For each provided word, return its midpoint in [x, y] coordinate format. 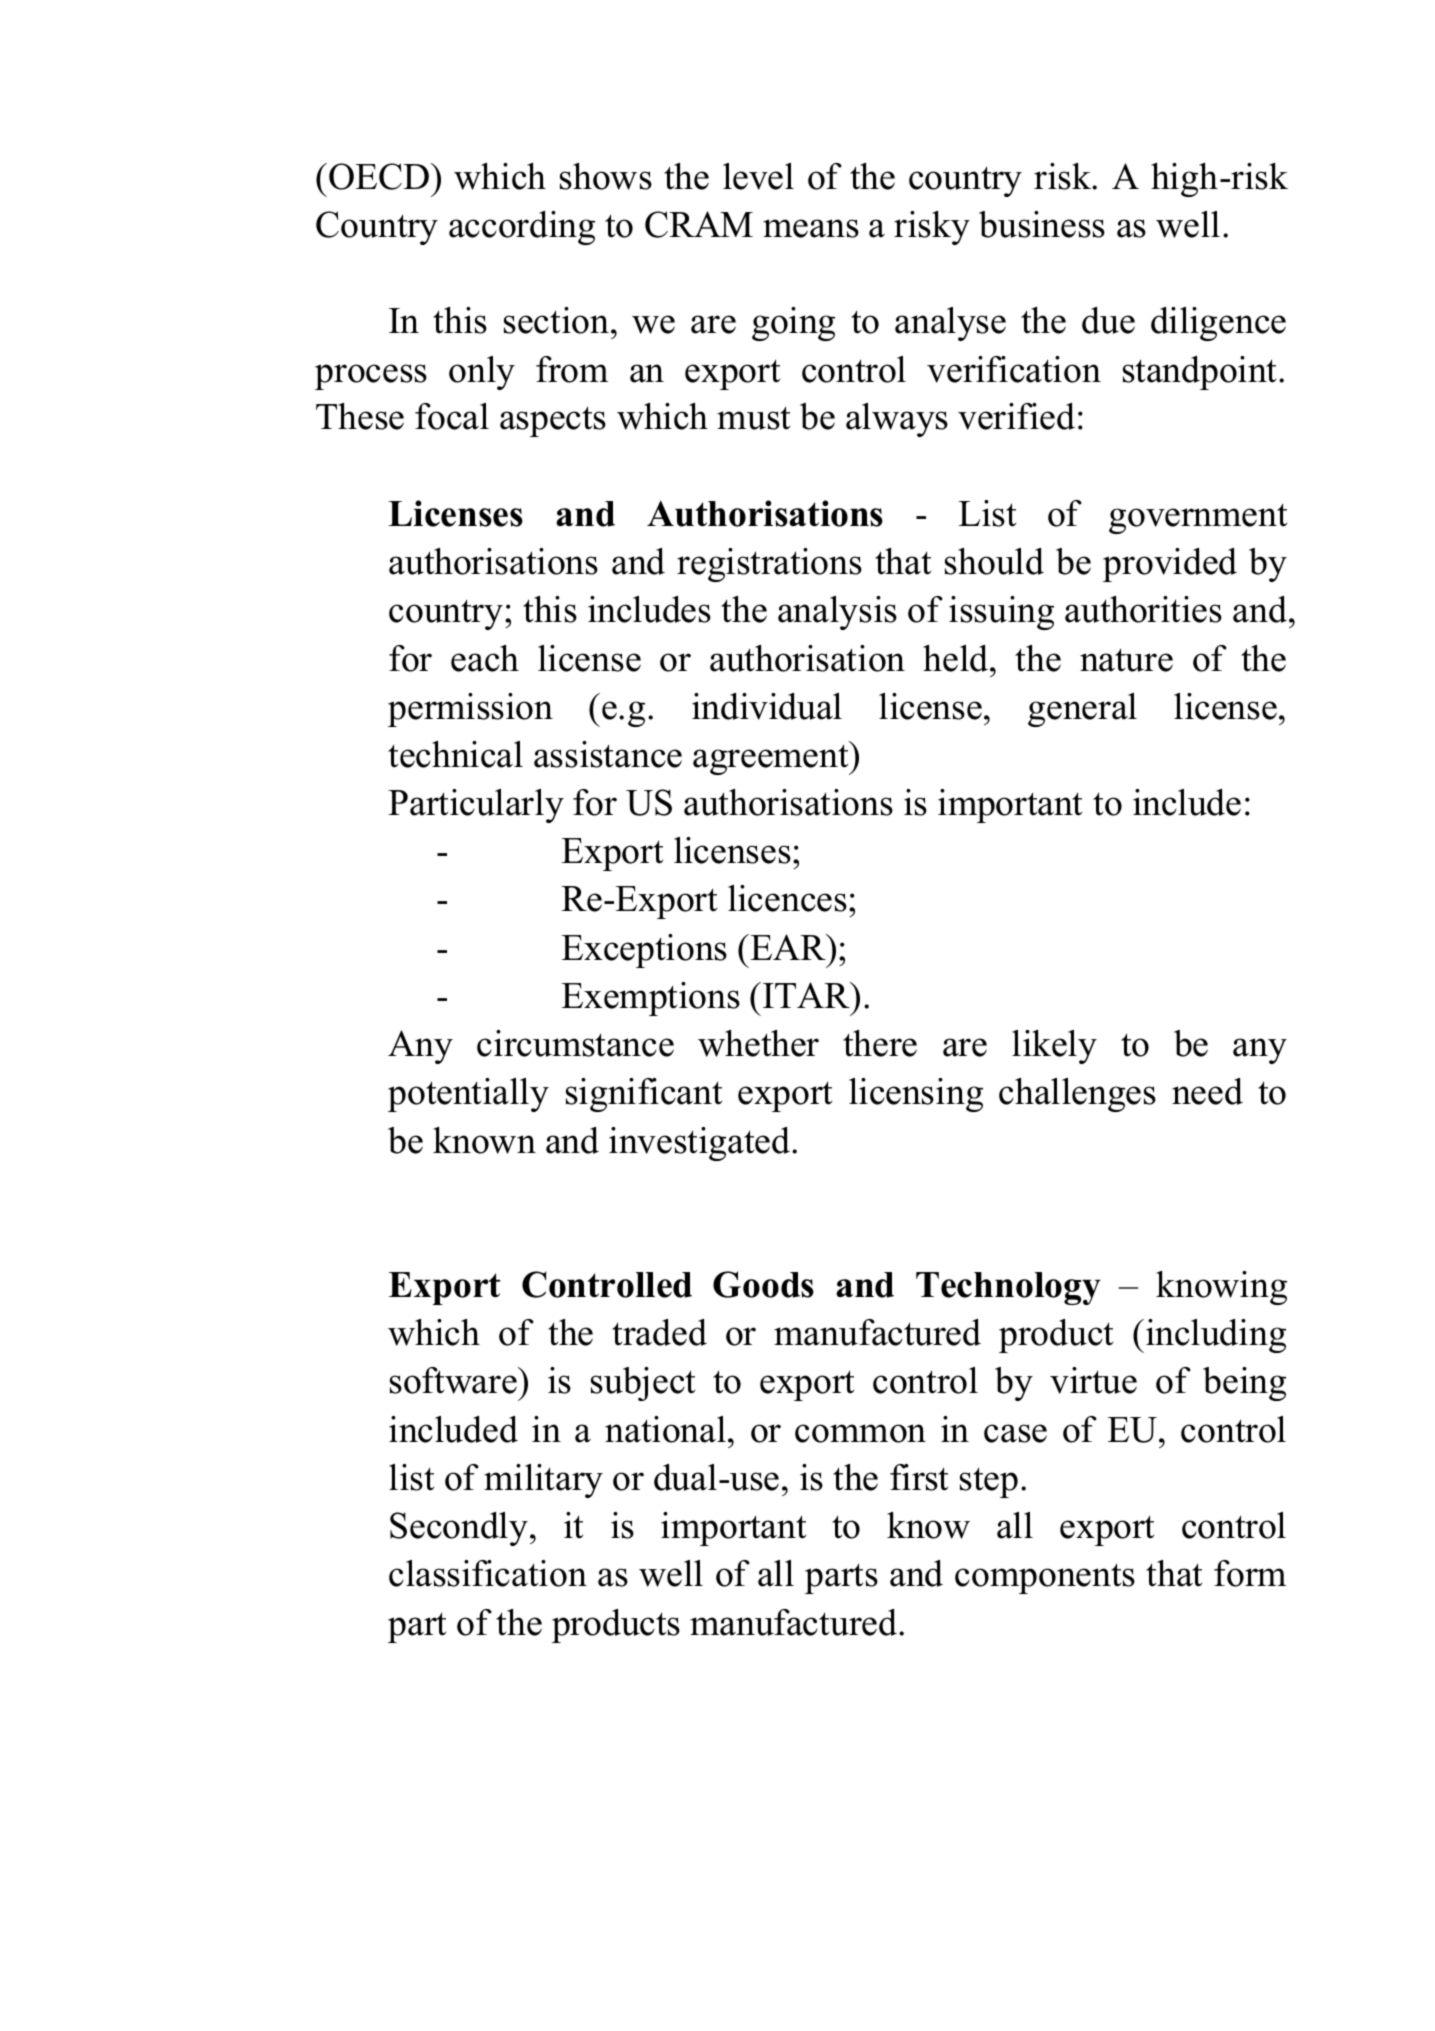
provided [1170, 565]
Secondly [460, 1529]
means [811, 228]
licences [787, 898]
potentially [468, 1095]
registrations [769, 565]
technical [455, 754]
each [485, 658]
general [1082, 710]
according [522, 228]
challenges [1077, 1095]
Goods [763, 1284]
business [1042, 224]
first [919, 1477]
